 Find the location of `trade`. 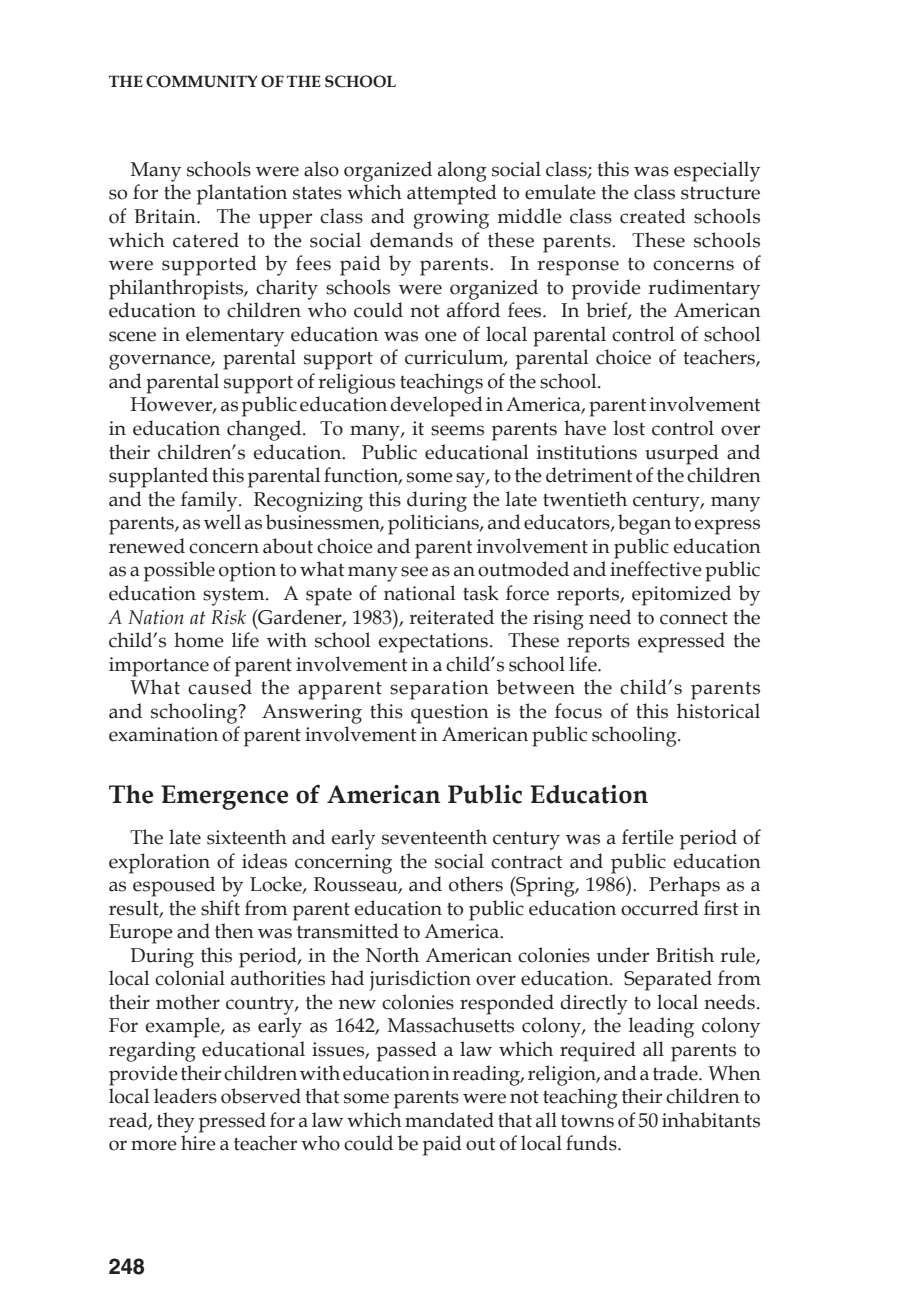

trade is located at coordinates (676, 1073).
